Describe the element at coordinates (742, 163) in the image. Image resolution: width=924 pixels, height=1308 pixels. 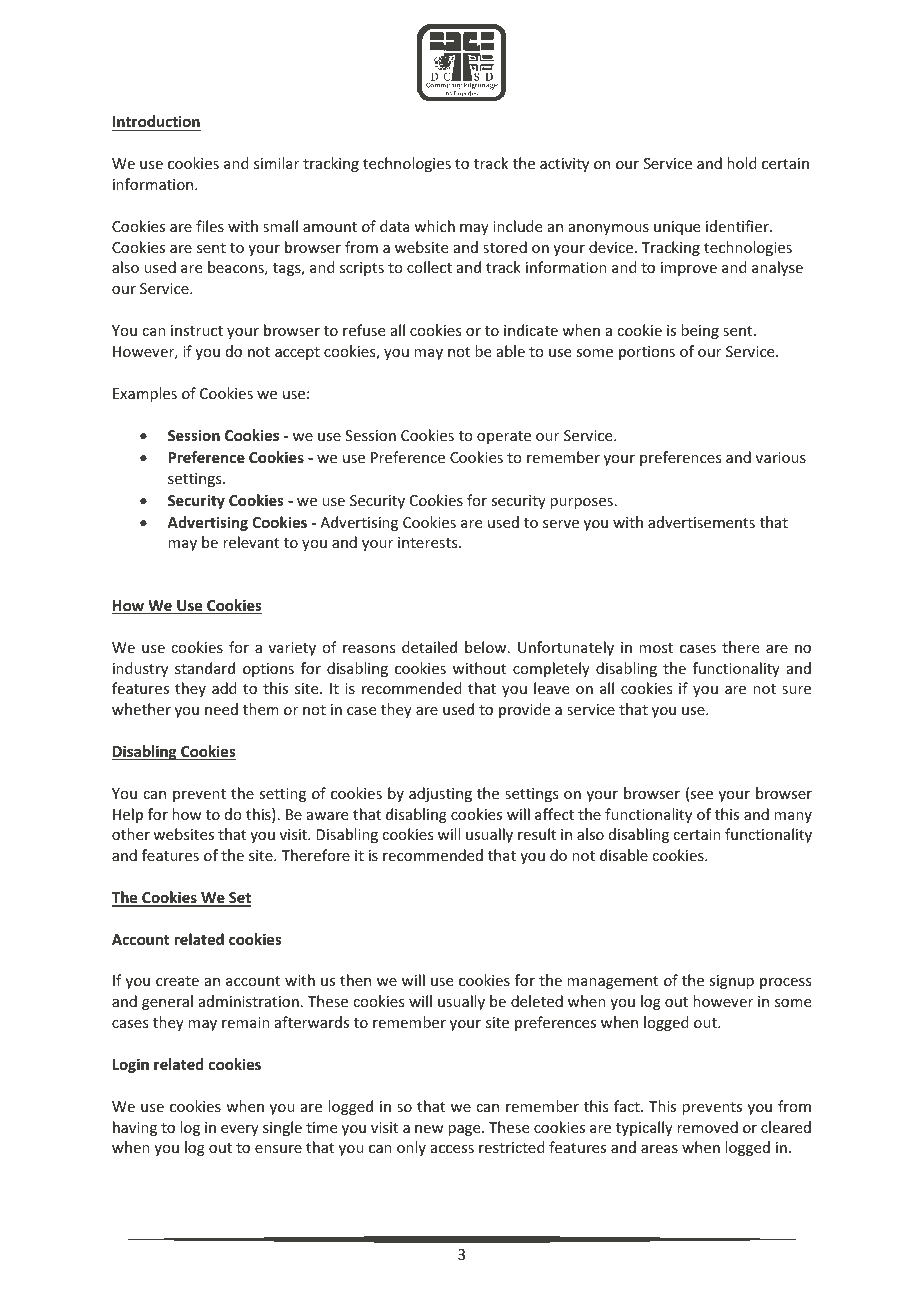
I see `hold` at that location.
